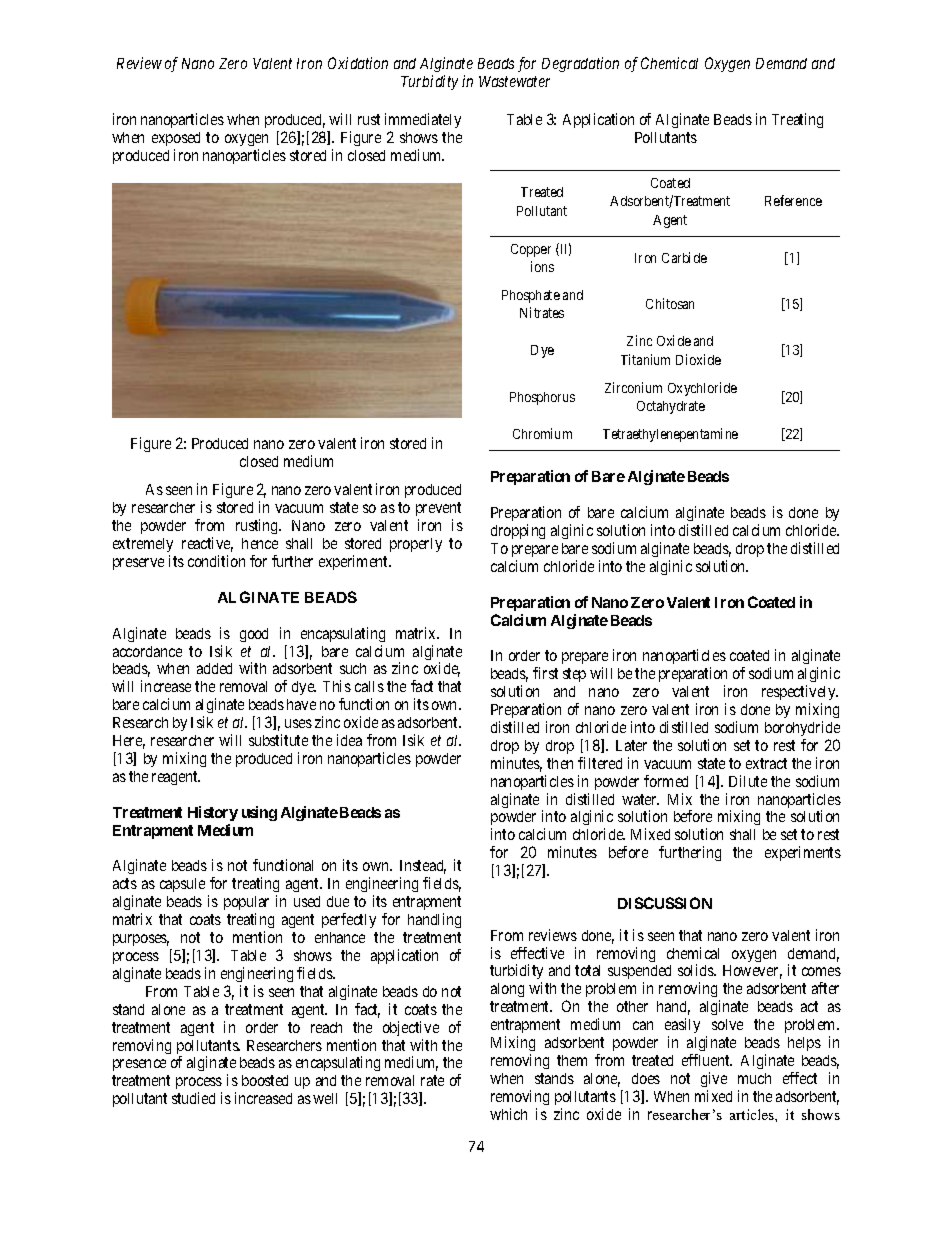  What do you see at coordinates (416, 545) in the screenshot?
I see `properly` at bounding box center [416, 545].
